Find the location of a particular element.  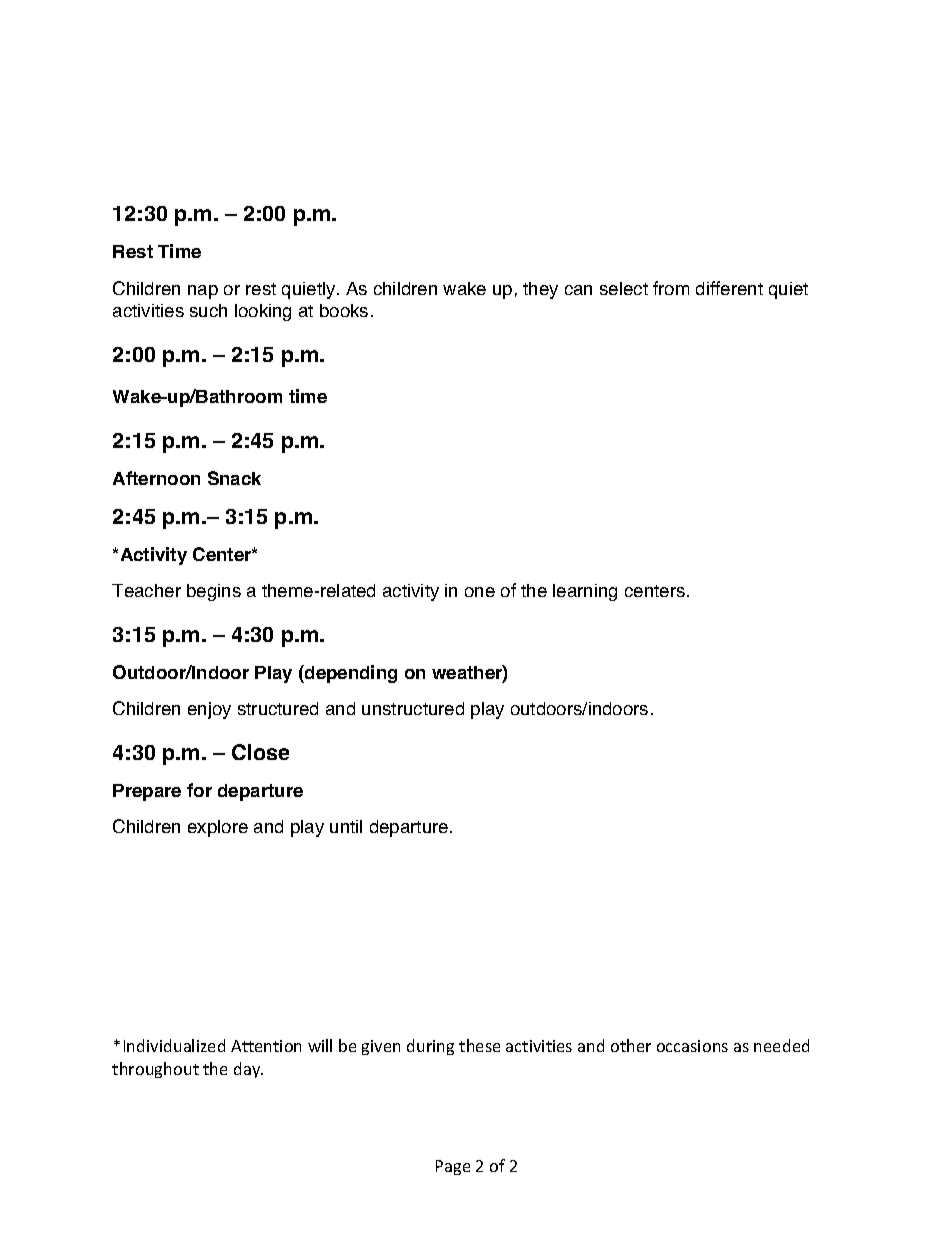

different is located at coordinates (729, 288).
